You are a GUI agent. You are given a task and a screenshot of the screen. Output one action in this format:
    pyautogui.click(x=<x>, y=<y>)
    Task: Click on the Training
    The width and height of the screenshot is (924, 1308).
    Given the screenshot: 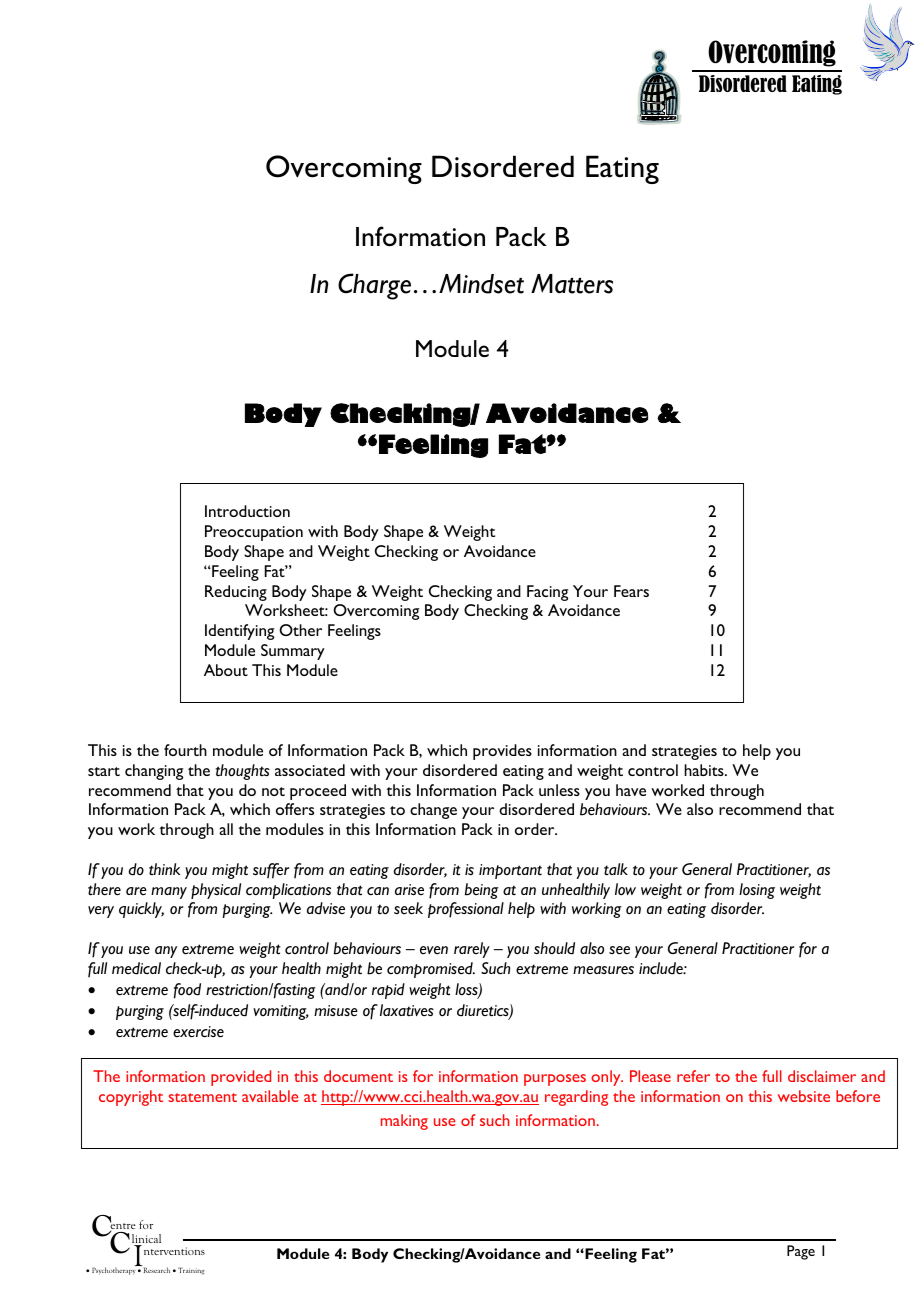 What is the action you would take?
    pyautogui.click(x=191, y=1271)
